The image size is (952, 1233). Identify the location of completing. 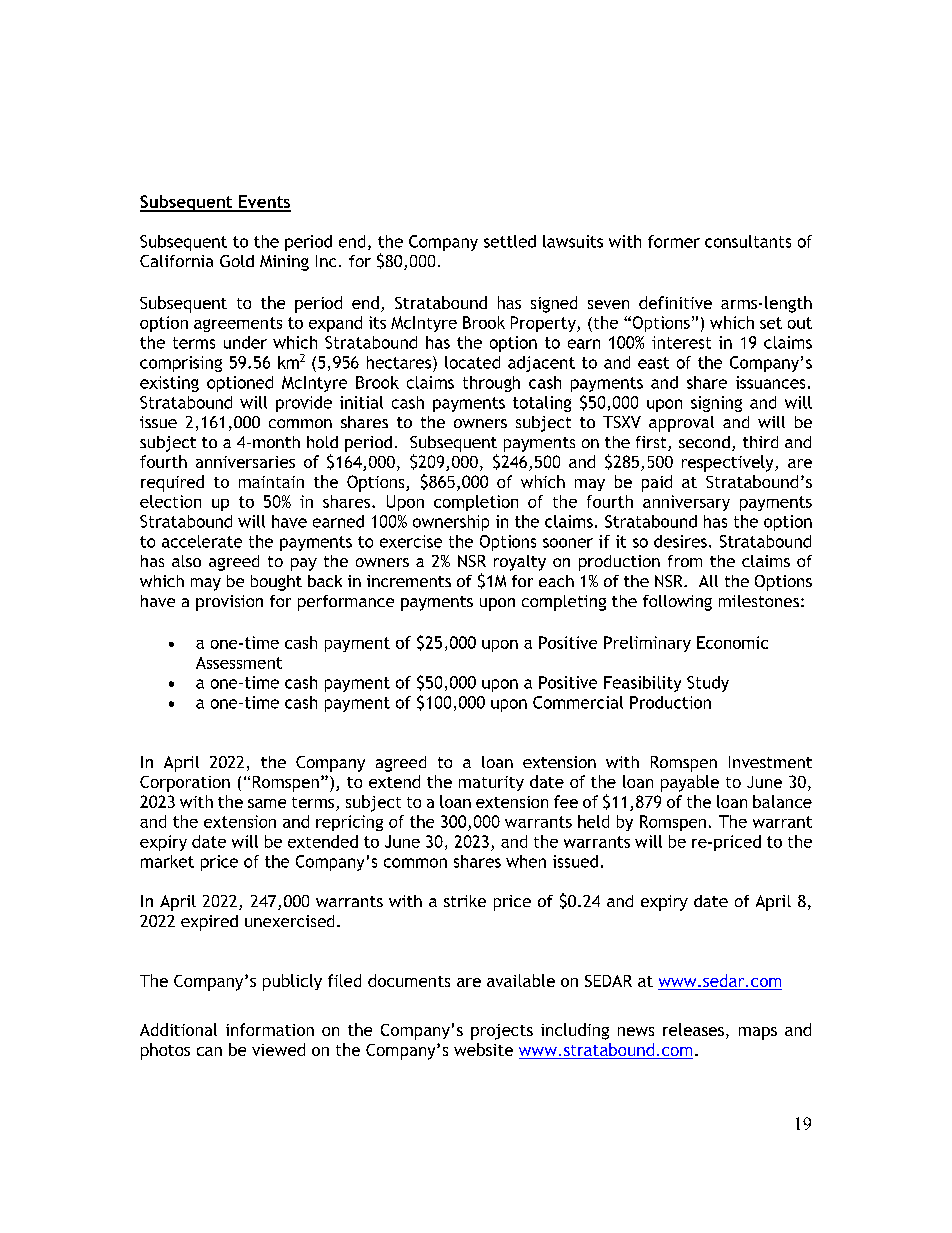
(564, 603).
